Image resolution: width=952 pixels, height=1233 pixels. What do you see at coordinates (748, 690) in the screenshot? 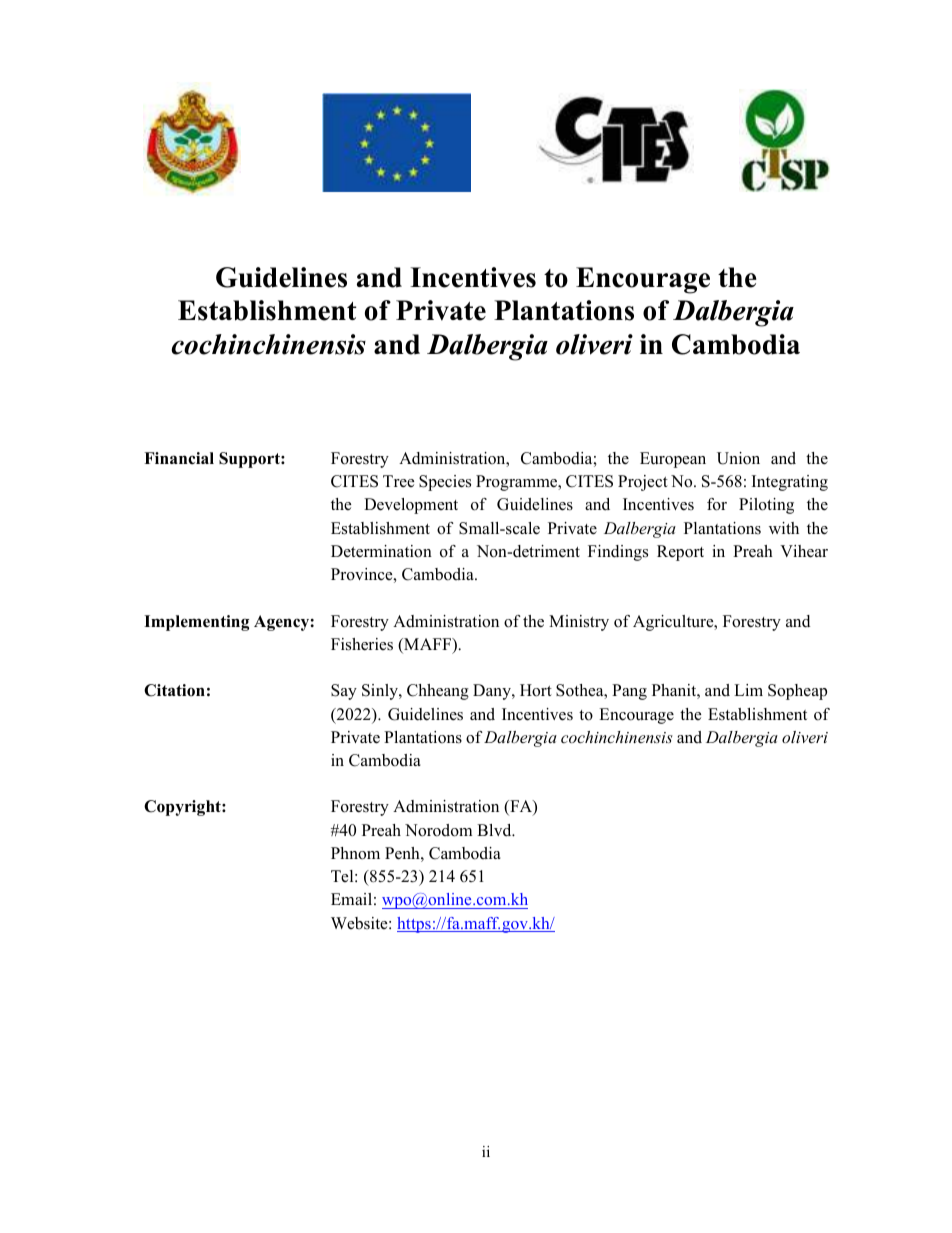
I see `Lim` at bounding box center [748, 690].
